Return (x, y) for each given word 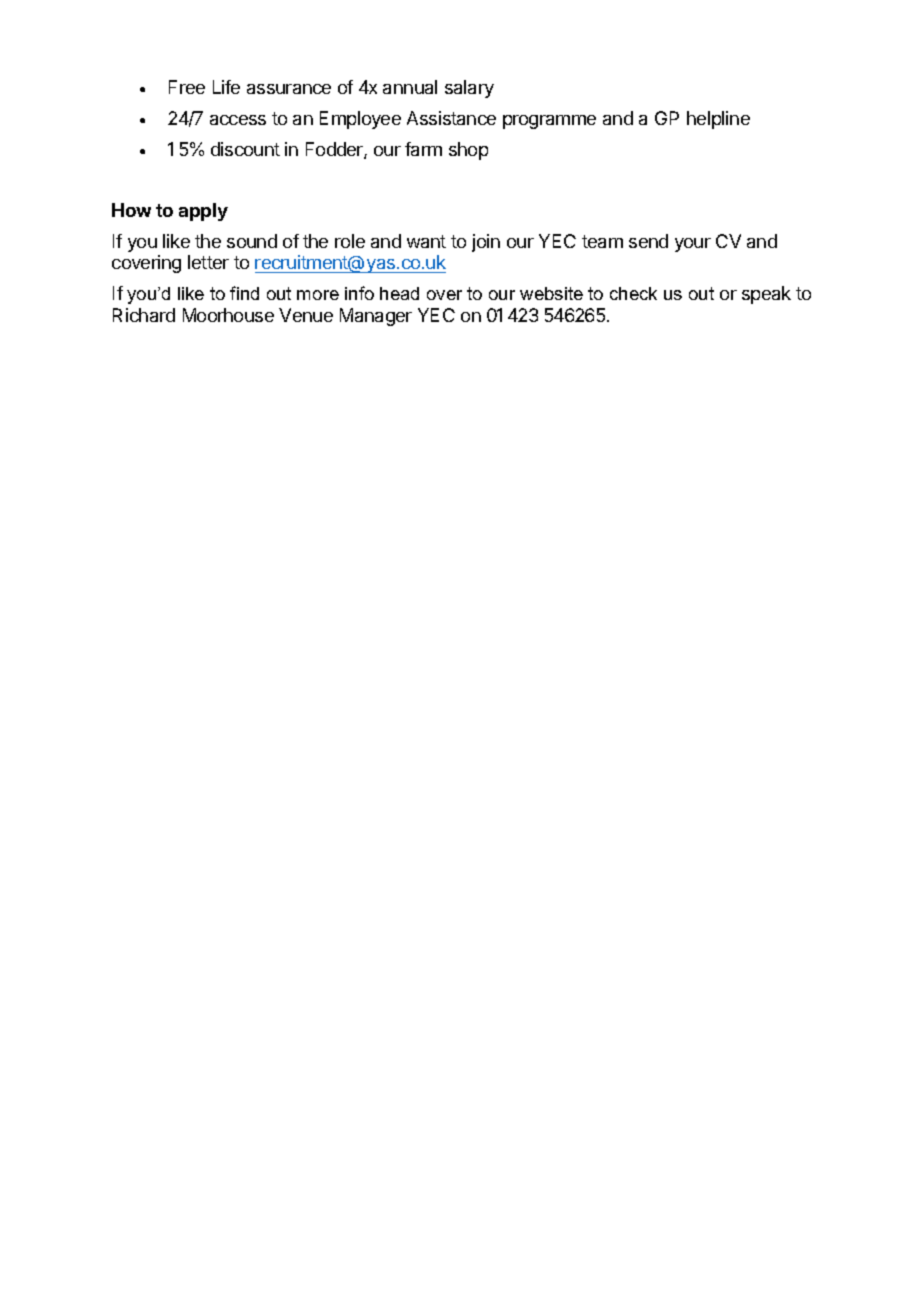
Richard (144, 315)
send (648, 241)
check (633, 293)
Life (226, 87)
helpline (718, 120)
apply (203, 212)
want (426, 241)
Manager (376, 317)
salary (469, 89)
